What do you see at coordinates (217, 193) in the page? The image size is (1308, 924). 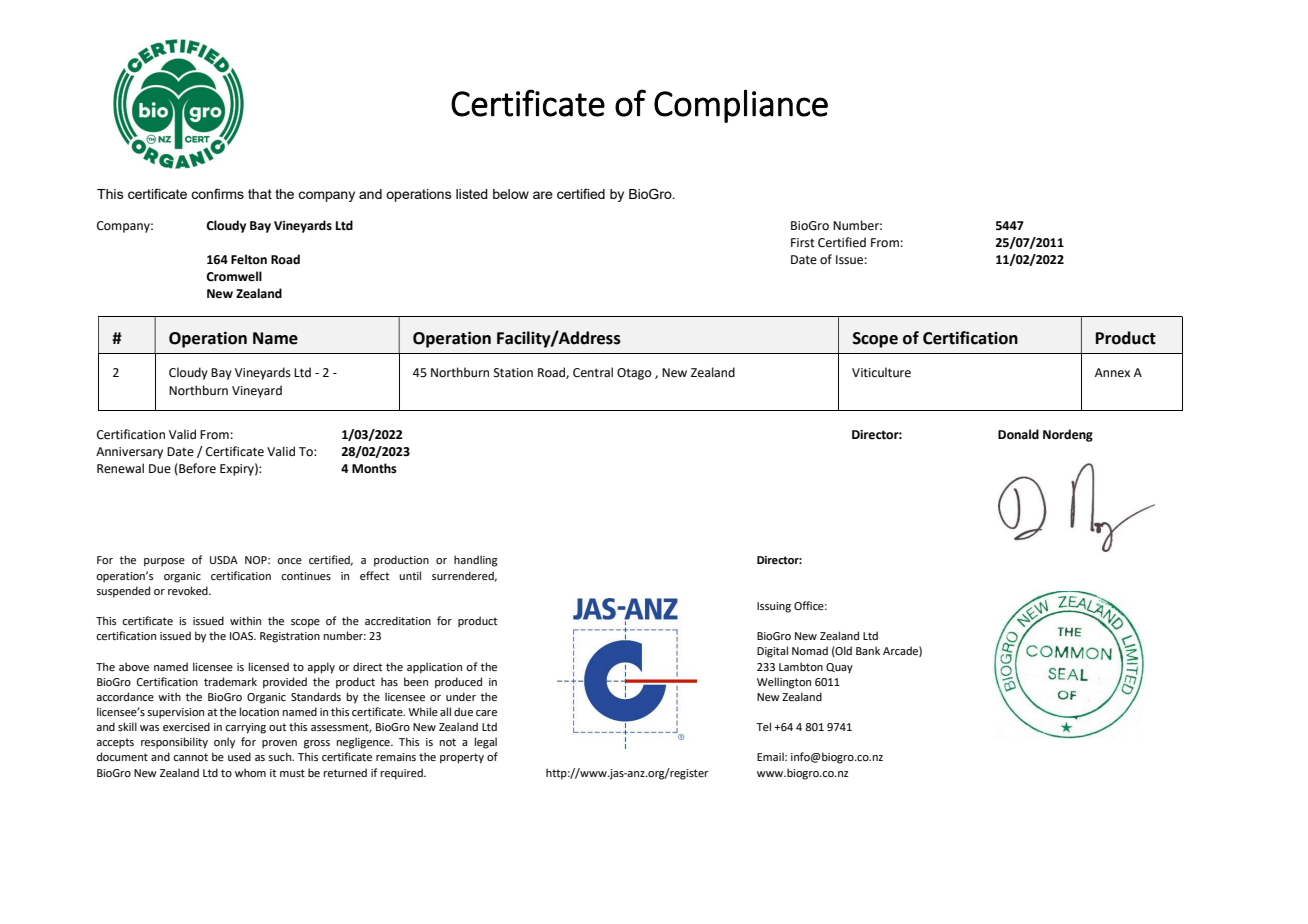 I see `confirms` at bounding box center [217, 193].
